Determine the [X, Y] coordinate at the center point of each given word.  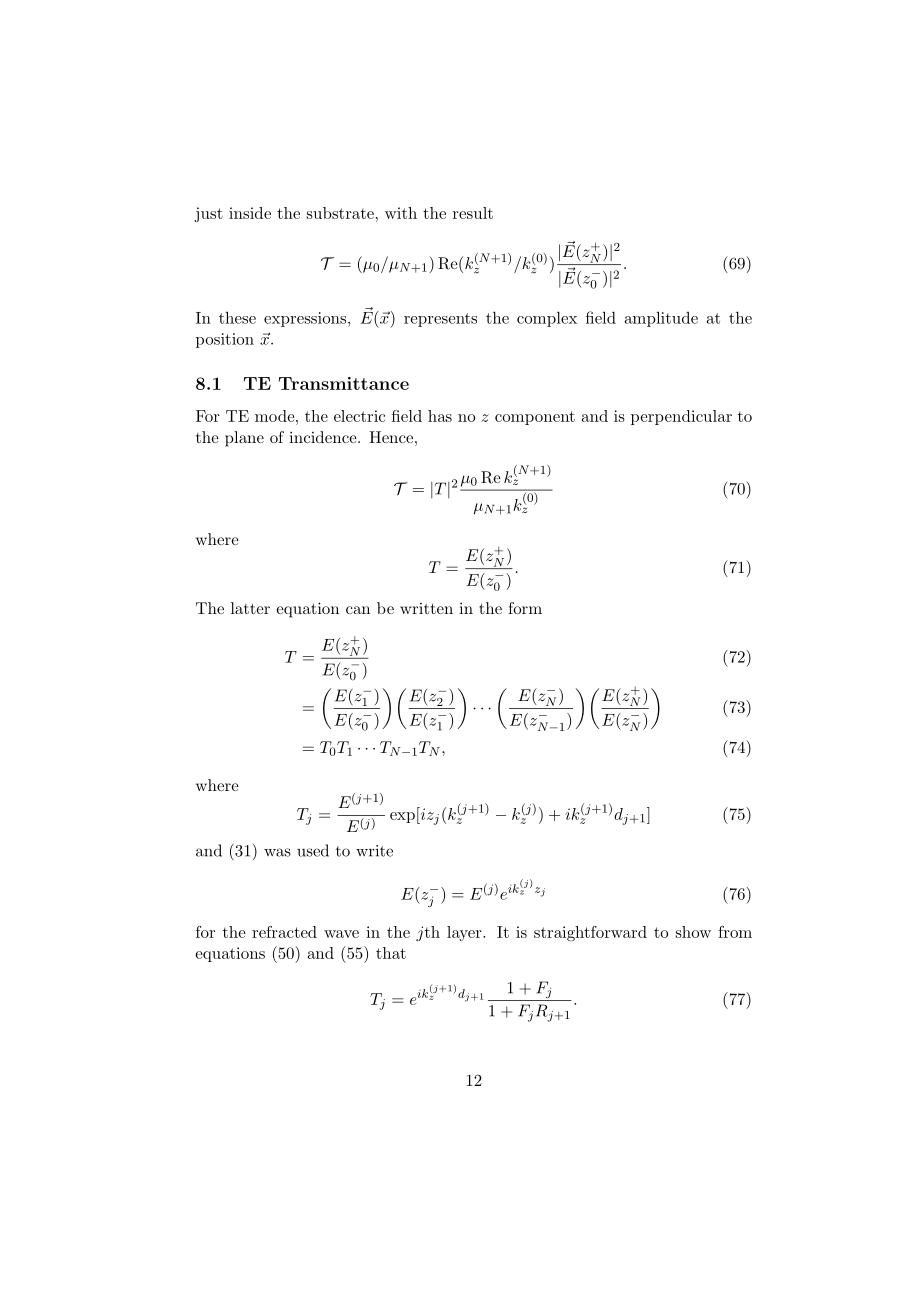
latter [250, 608]
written [426, 608]
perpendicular [681, 417]
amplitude [661, 319]
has [440, 416]
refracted [284, 932]
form [525, 608]
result [473, 213]
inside [250, 213]
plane [244, 439]
